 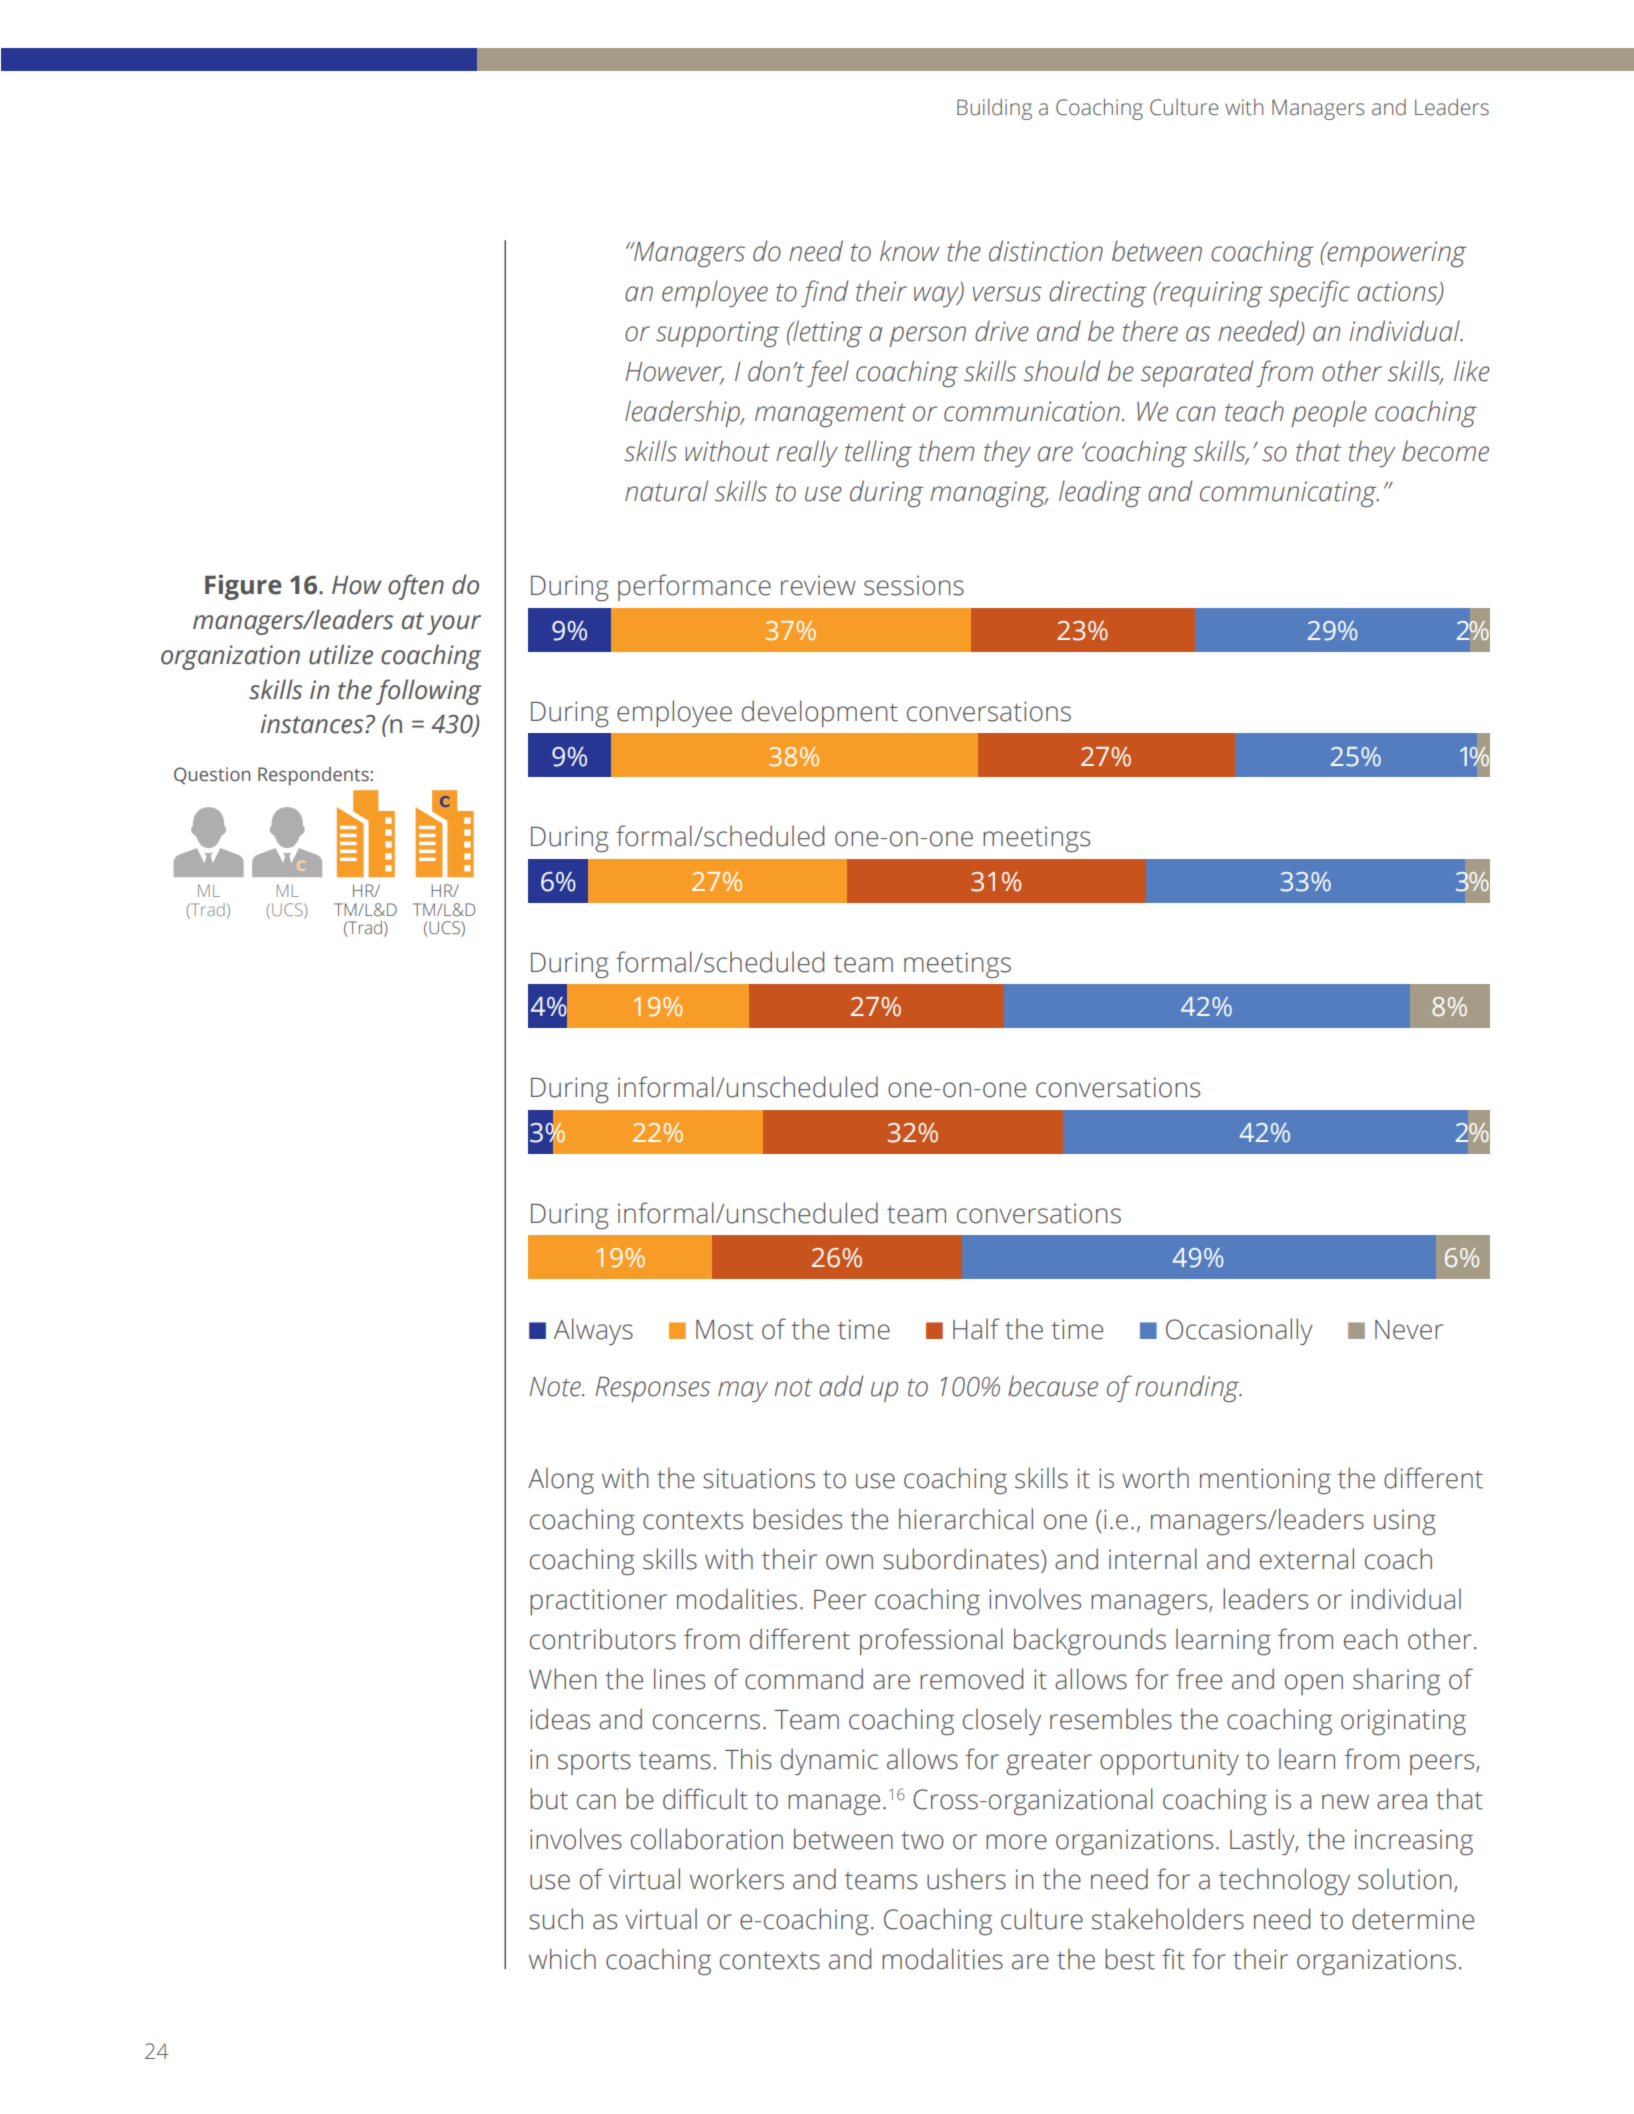 What do you see at coordinates (674, 372) in the screenshot?
I see `However` at bounding box center [674, 372].
